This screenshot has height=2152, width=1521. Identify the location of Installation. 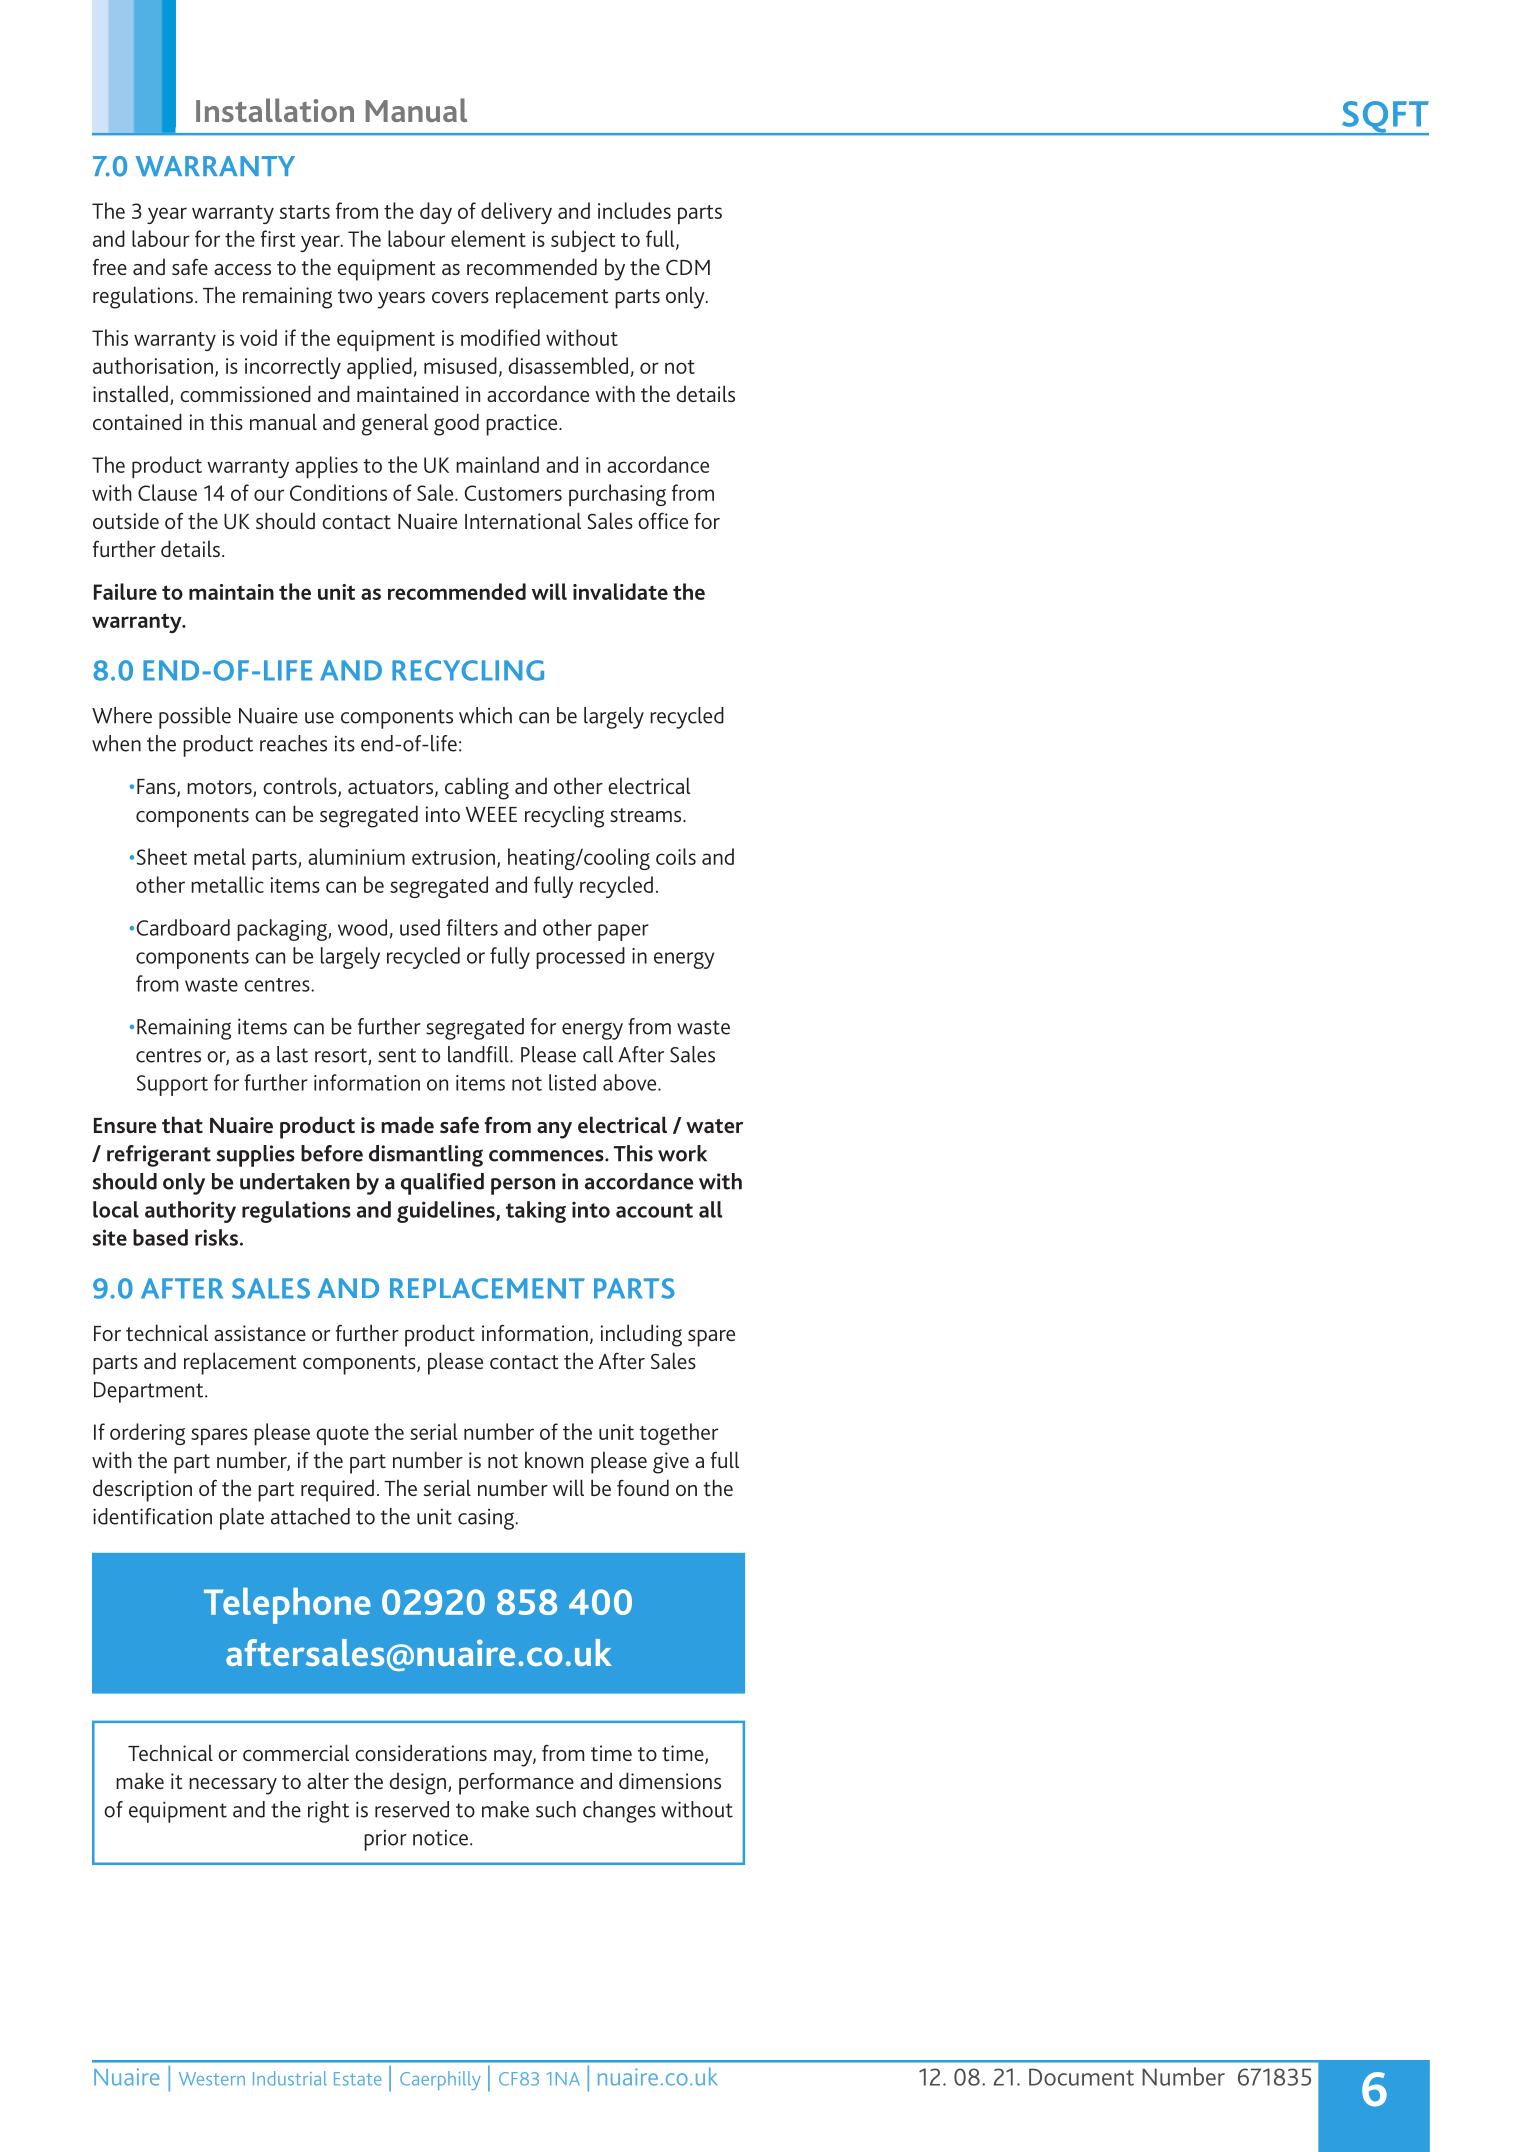
(275, 110).
